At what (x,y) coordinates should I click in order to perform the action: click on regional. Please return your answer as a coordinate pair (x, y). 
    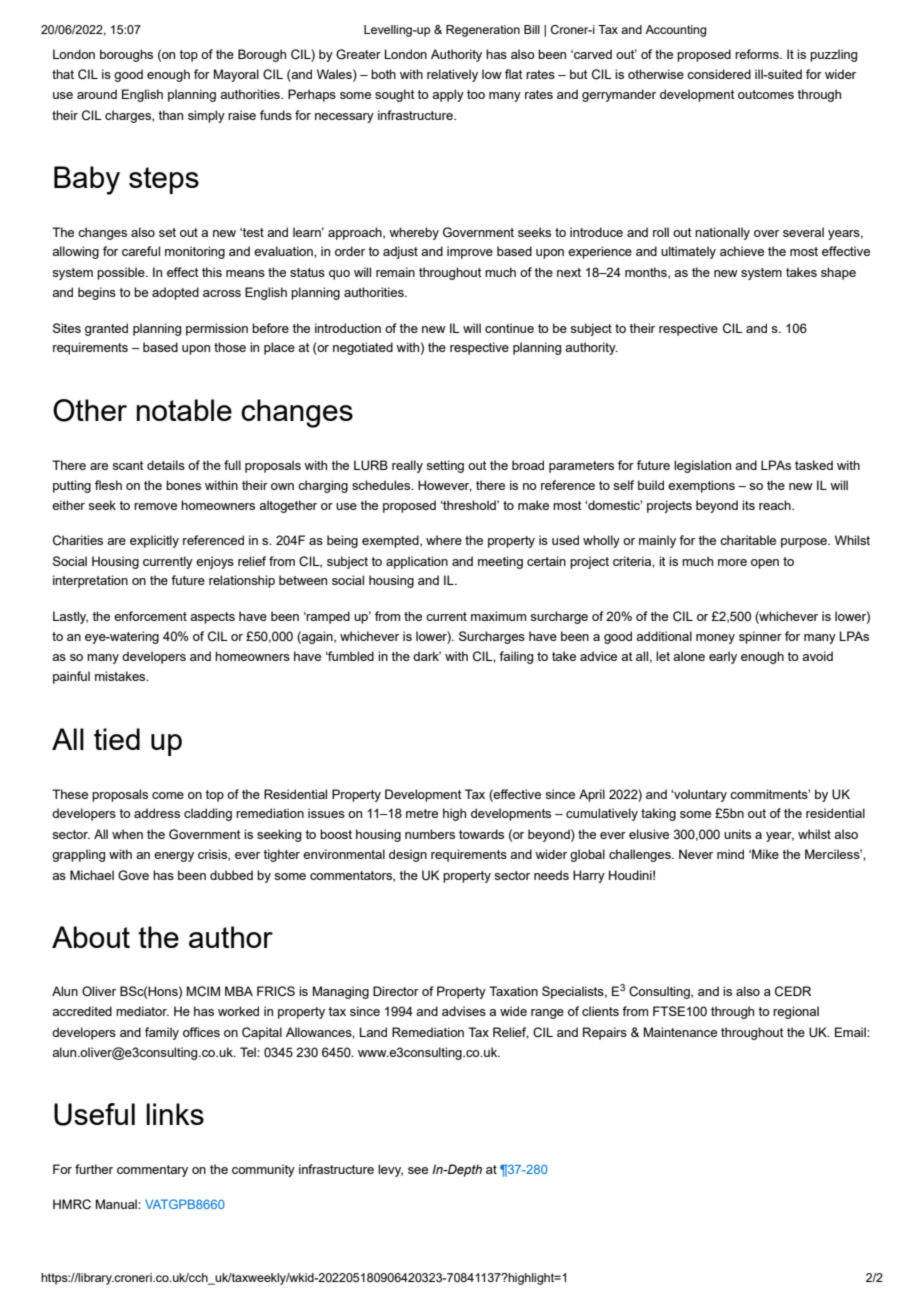
    Looking at the image, I should click on (796, 1012).
